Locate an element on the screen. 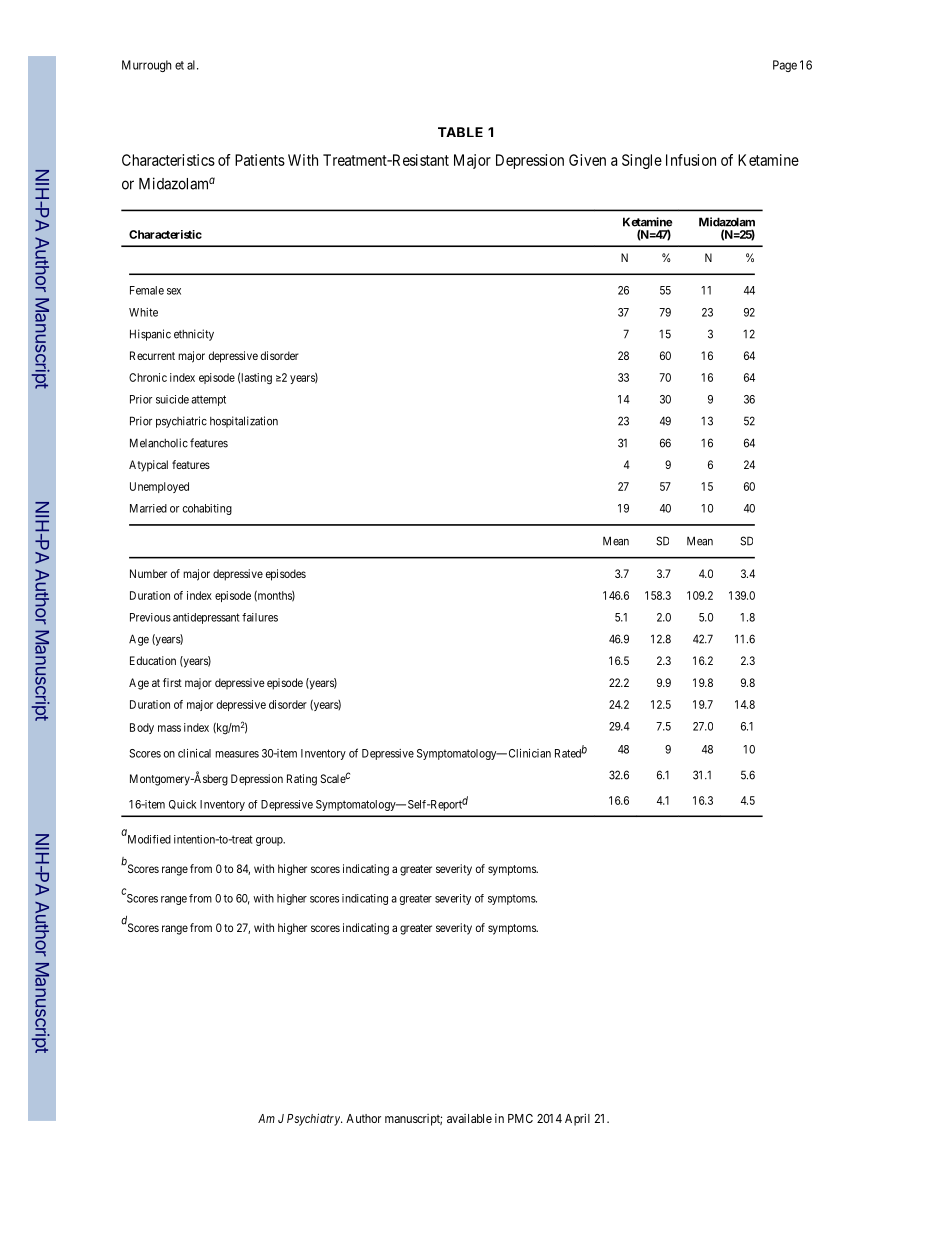 The image size is (952, 1233). antidepressant is located at coordinates (206, 618).
